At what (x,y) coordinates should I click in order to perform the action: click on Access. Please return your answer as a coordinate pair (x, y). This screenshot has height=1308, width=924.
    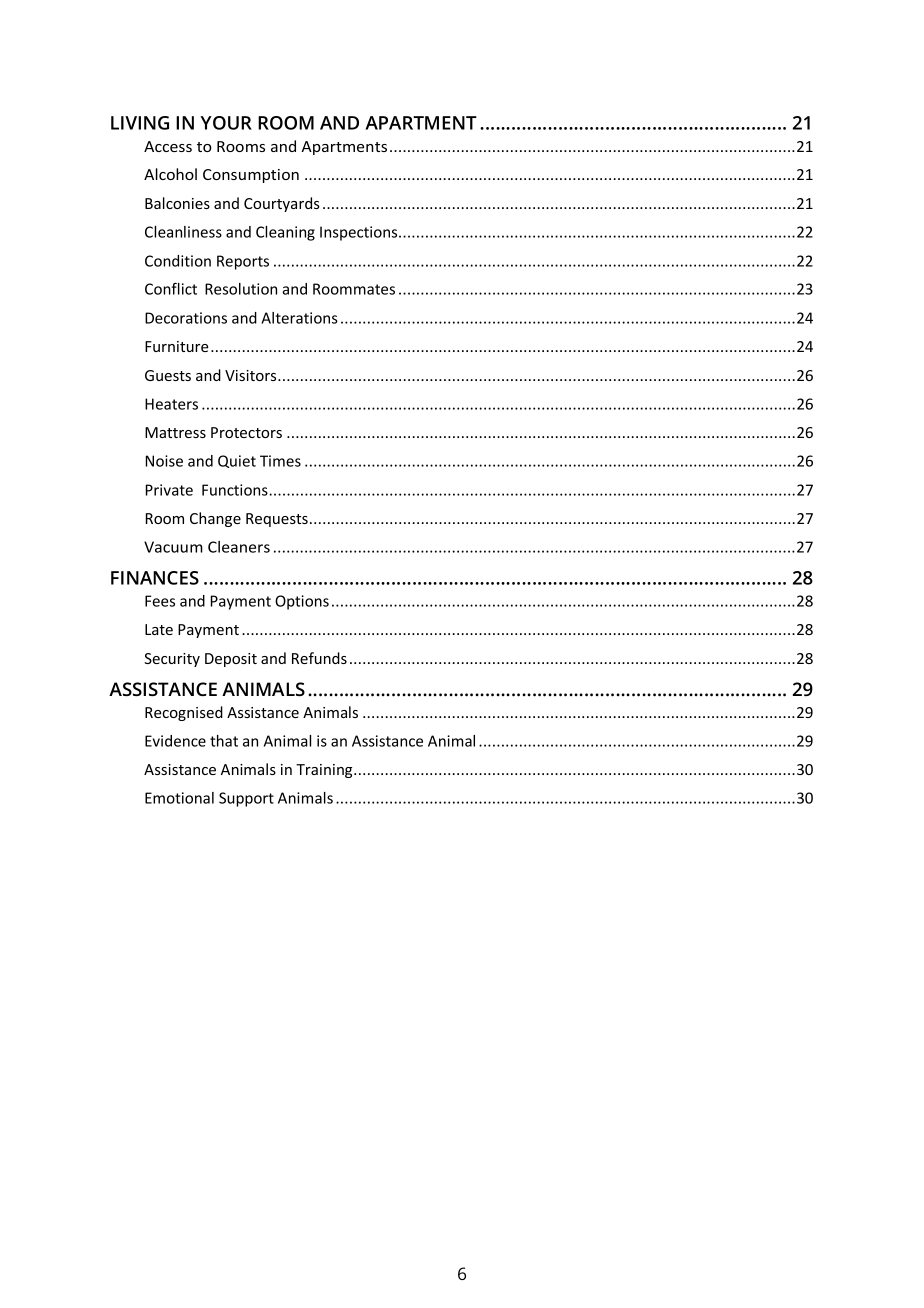
    Looking at the image, I should click on (168, 146).
